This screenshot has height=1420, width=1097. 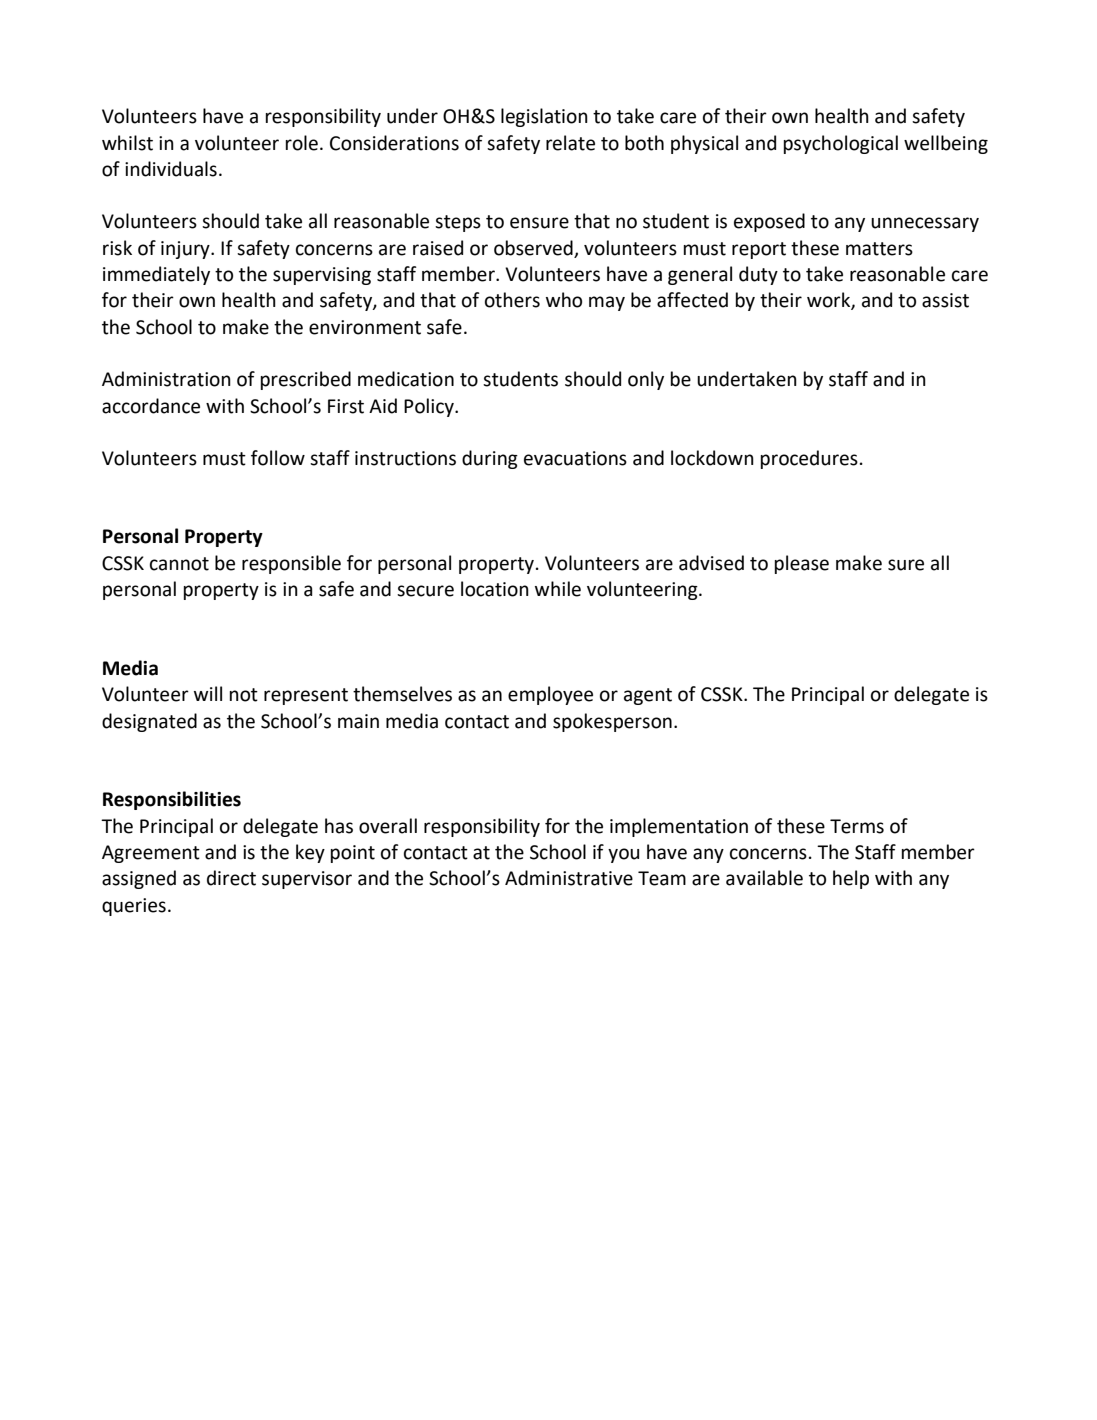 I want to click on cannot, so click(x=179, y=564).
